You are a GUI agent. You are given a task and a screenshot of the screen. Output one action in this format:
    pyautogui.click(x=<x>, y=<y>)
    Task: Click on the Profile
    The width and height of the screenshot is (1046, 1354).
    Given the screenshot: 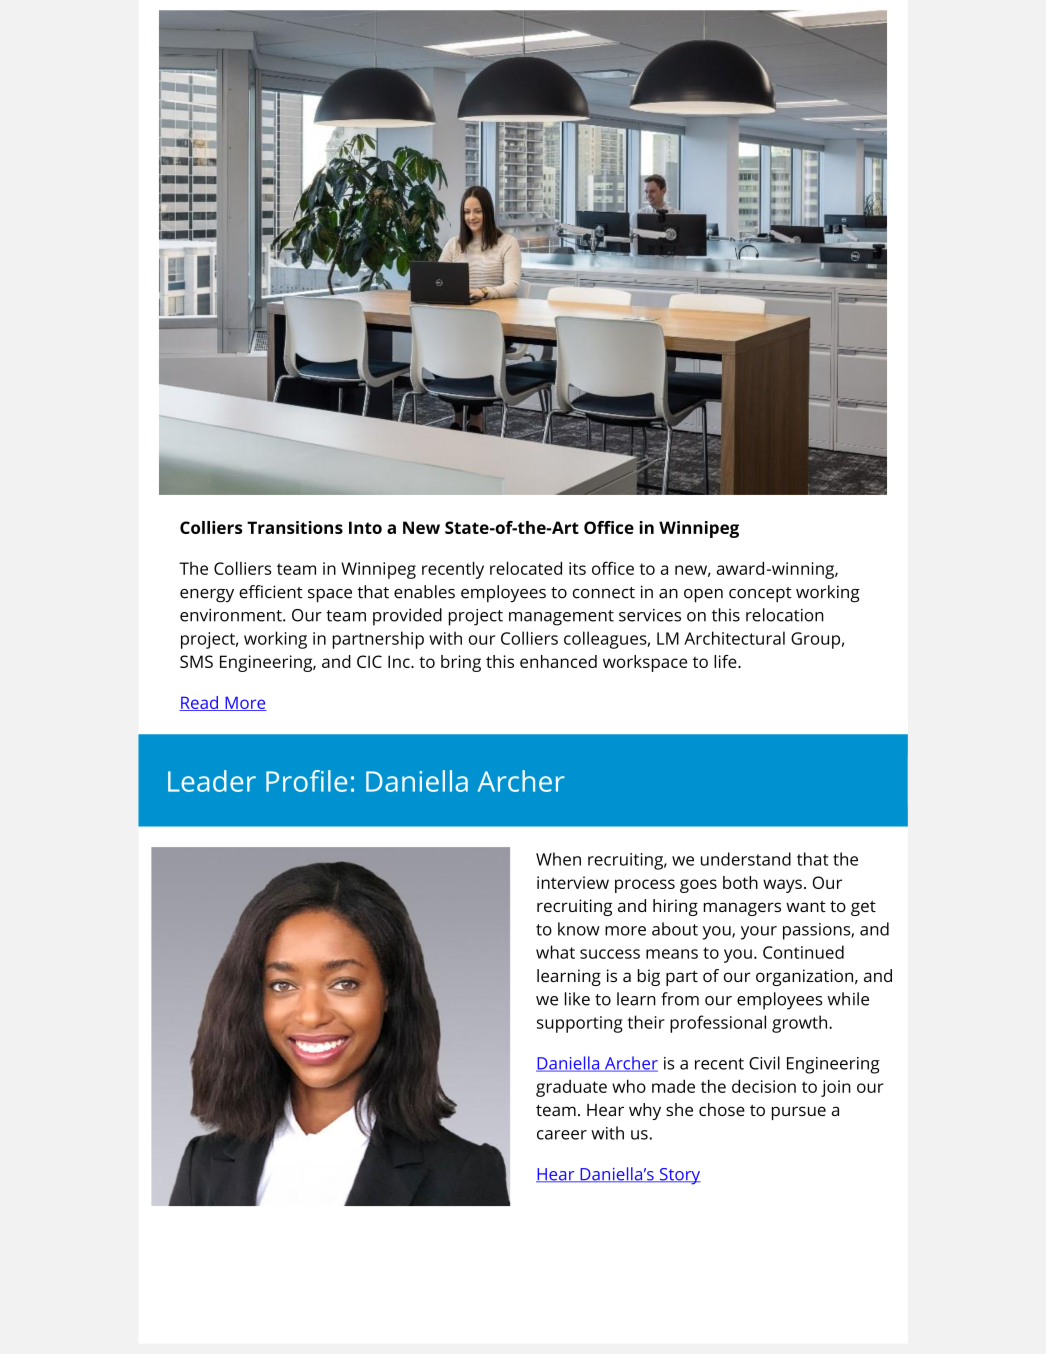 What is the action you would take?
    pyautogui.click(x=306, y=781)
